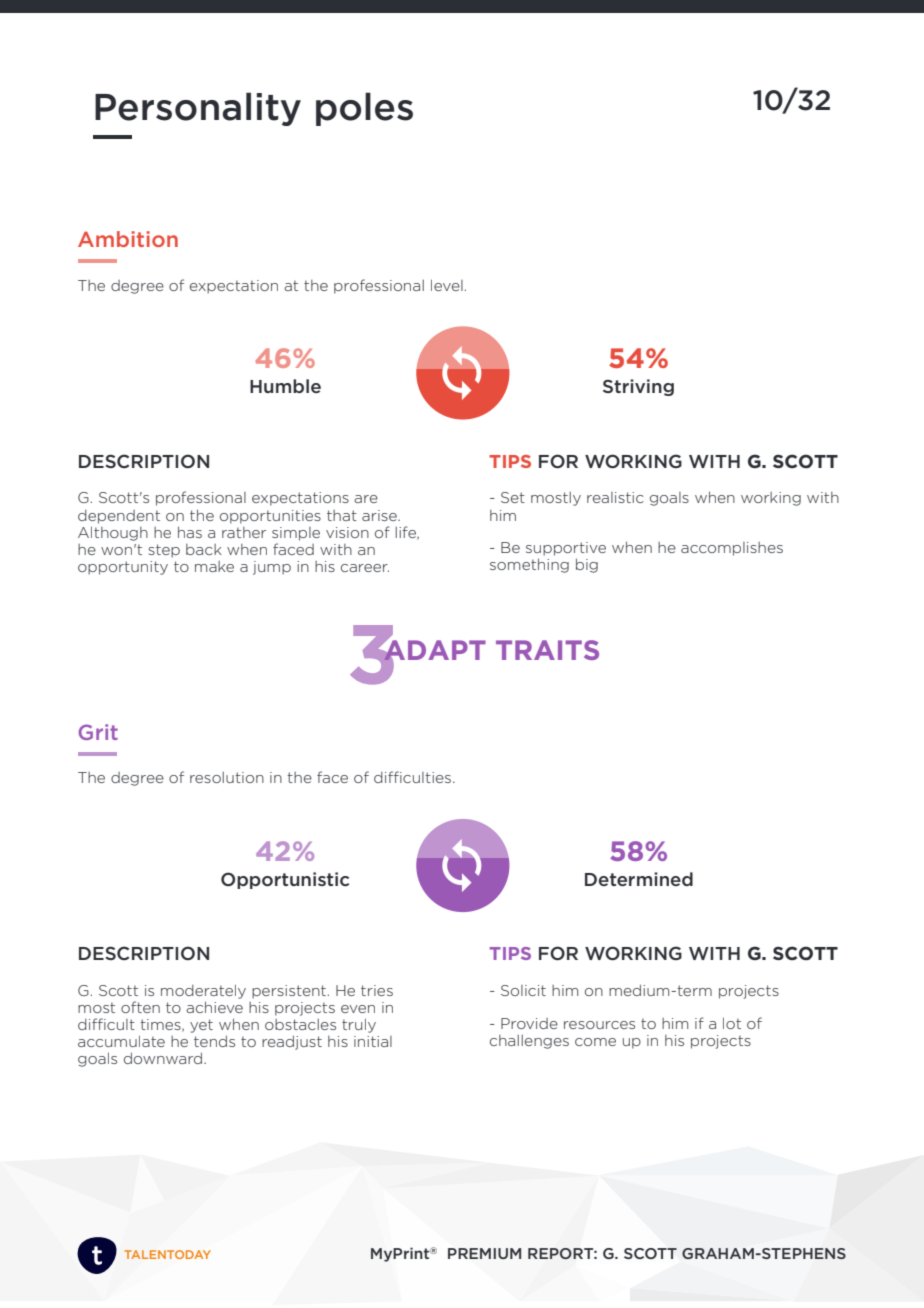  Describe the element at coordinates (365, 568) in the screenshot. I see `career` at that location.
